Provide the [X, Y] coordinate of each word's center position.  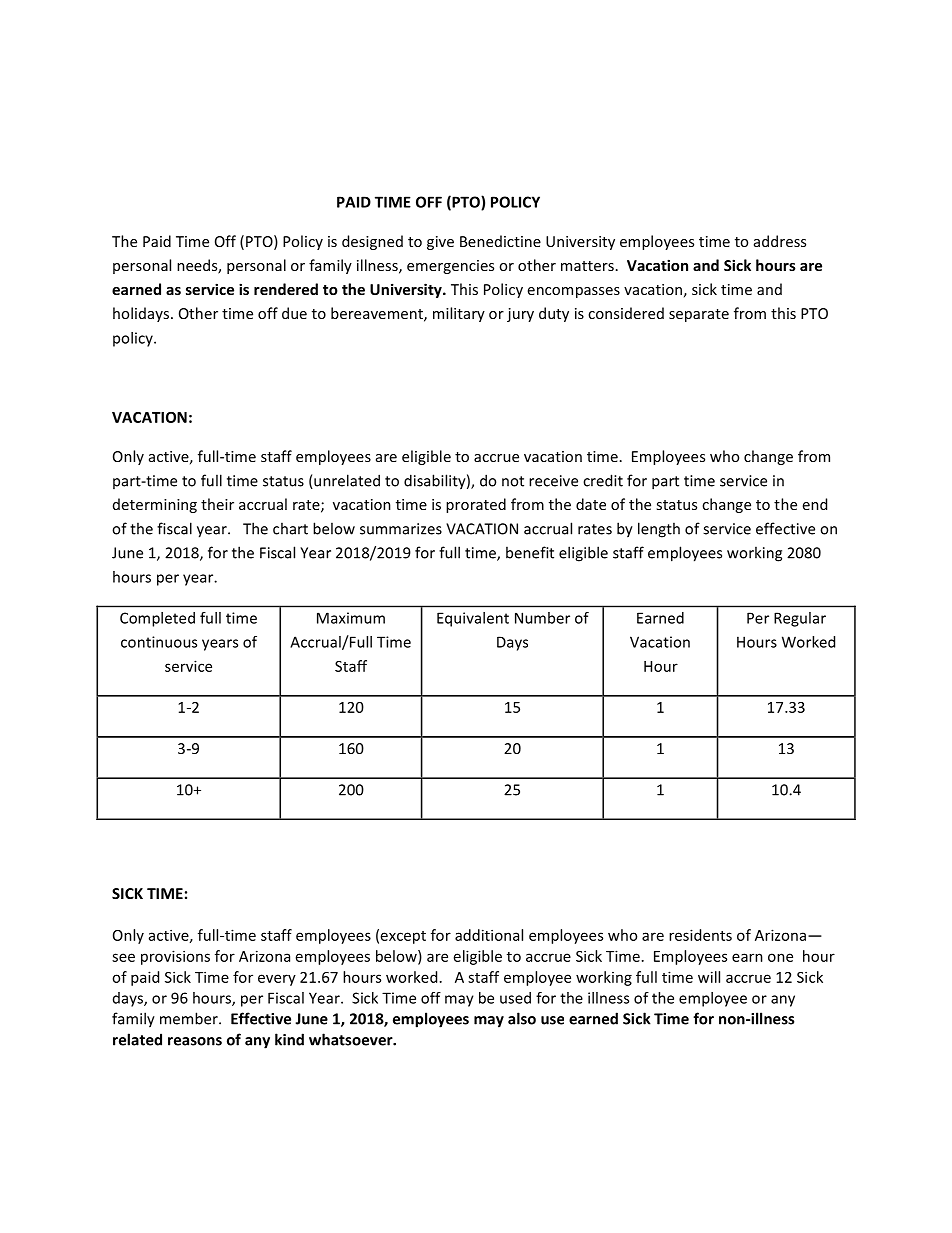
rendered [286, 289]
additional [489, 935]
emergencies [450, 267]
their [217, 504]
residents [700, 935]
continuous [159, 642]
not [513, 481]
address [780, 241]
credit [603, 480]
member [190, 1018]
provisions [175, 957]
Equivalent [473, 619]
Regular [800, 619]
